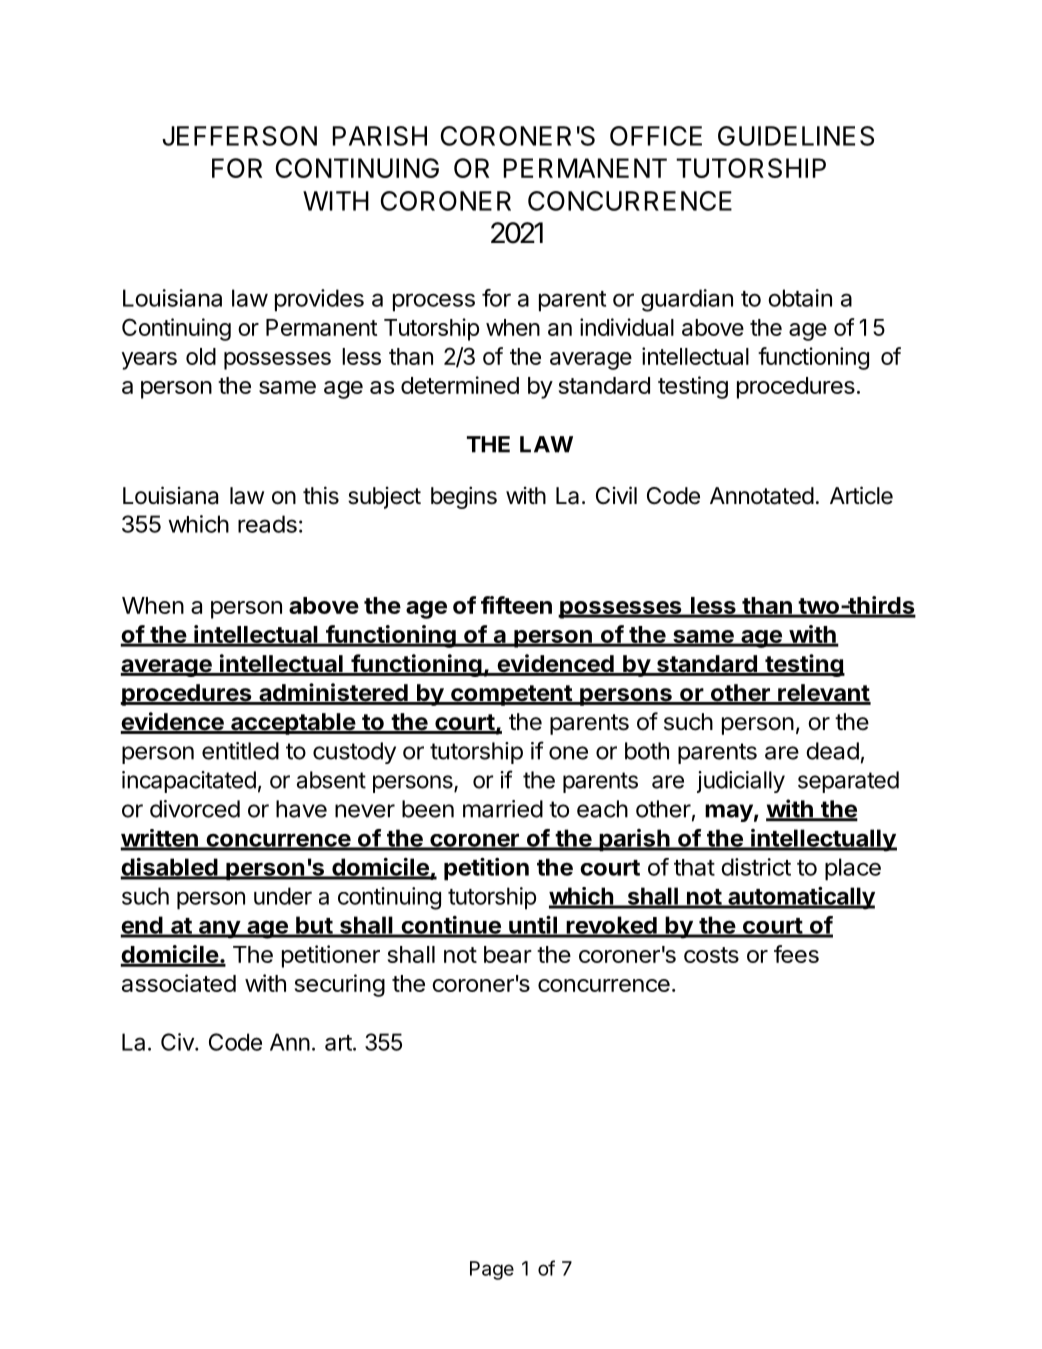 This screenshot has width=1042, height=1349. I want to click on JEFFERSON, so click(239, 136).
